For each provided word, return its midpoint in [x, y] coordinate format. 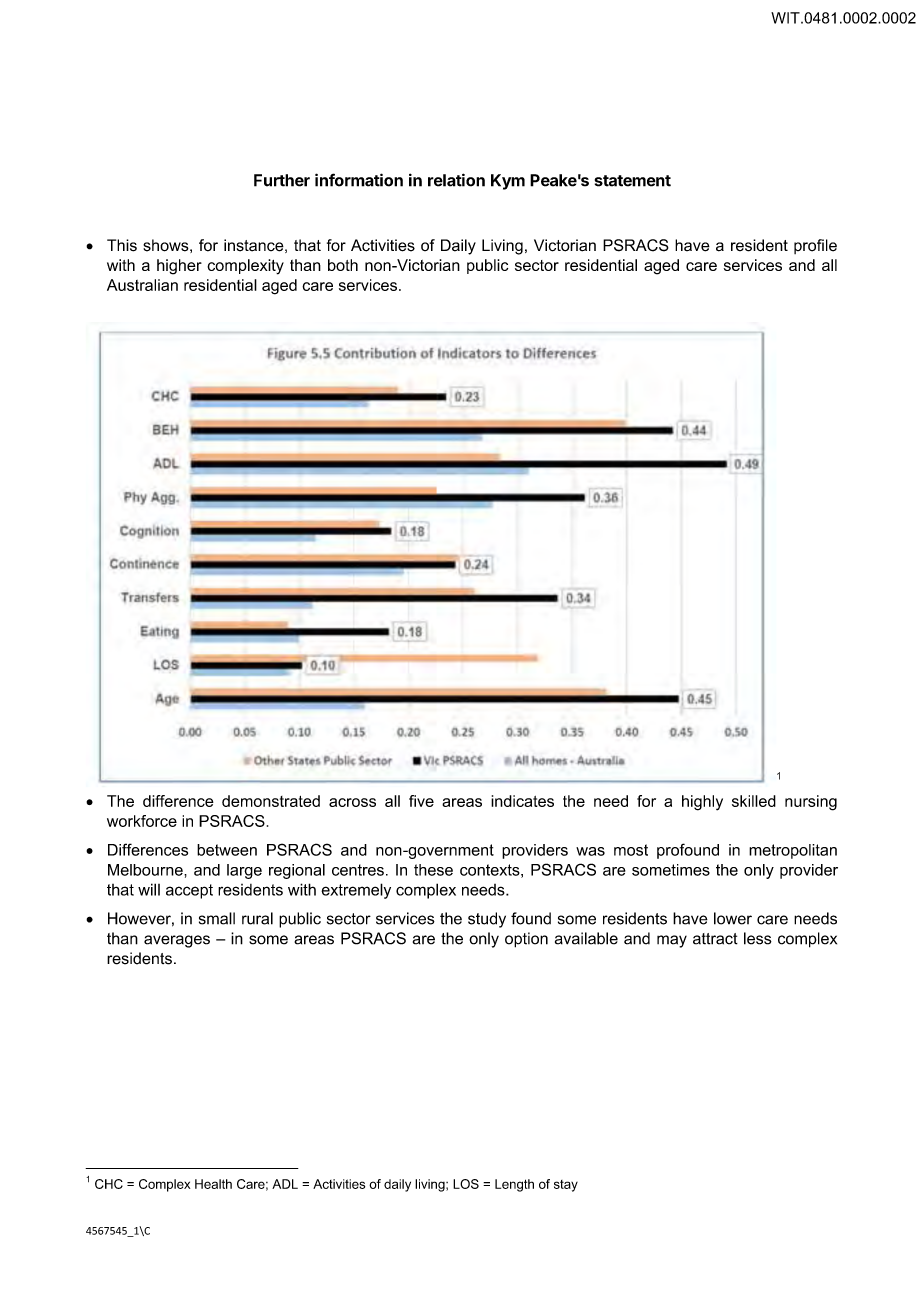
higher [179, 267]
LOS [466, 1184]
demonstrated [271, 801]
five [421, 801]
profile [815, 246]
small [217, 918]
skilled [754, 801]
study [487, 920]
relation [456, 180]
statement [633, 181]
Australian [142, 285]
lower [733, 918]
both [343, 265]
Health [213, 1184]
